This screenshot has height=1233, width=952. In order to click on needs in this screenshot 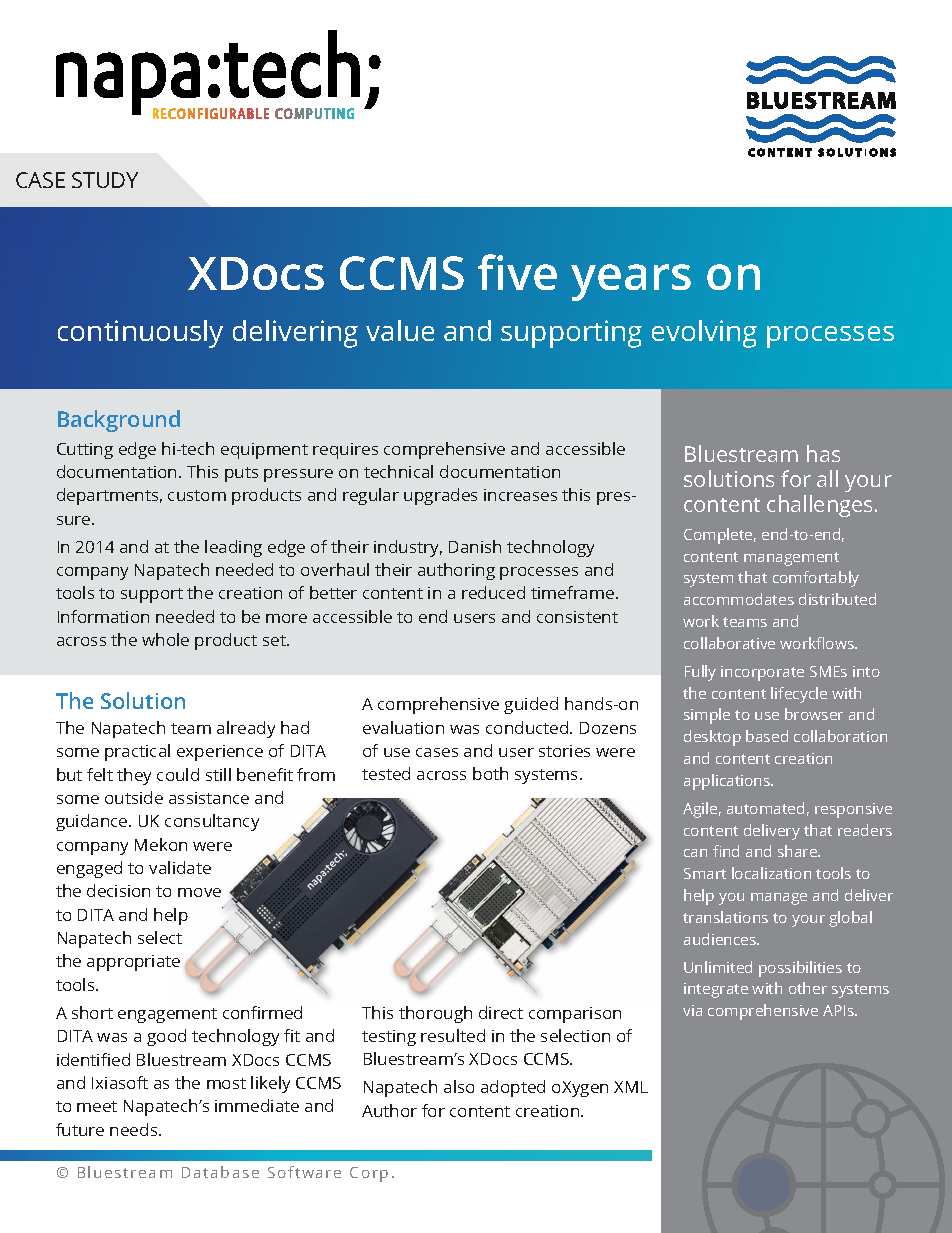, I will do `click(135, 1129)`.
